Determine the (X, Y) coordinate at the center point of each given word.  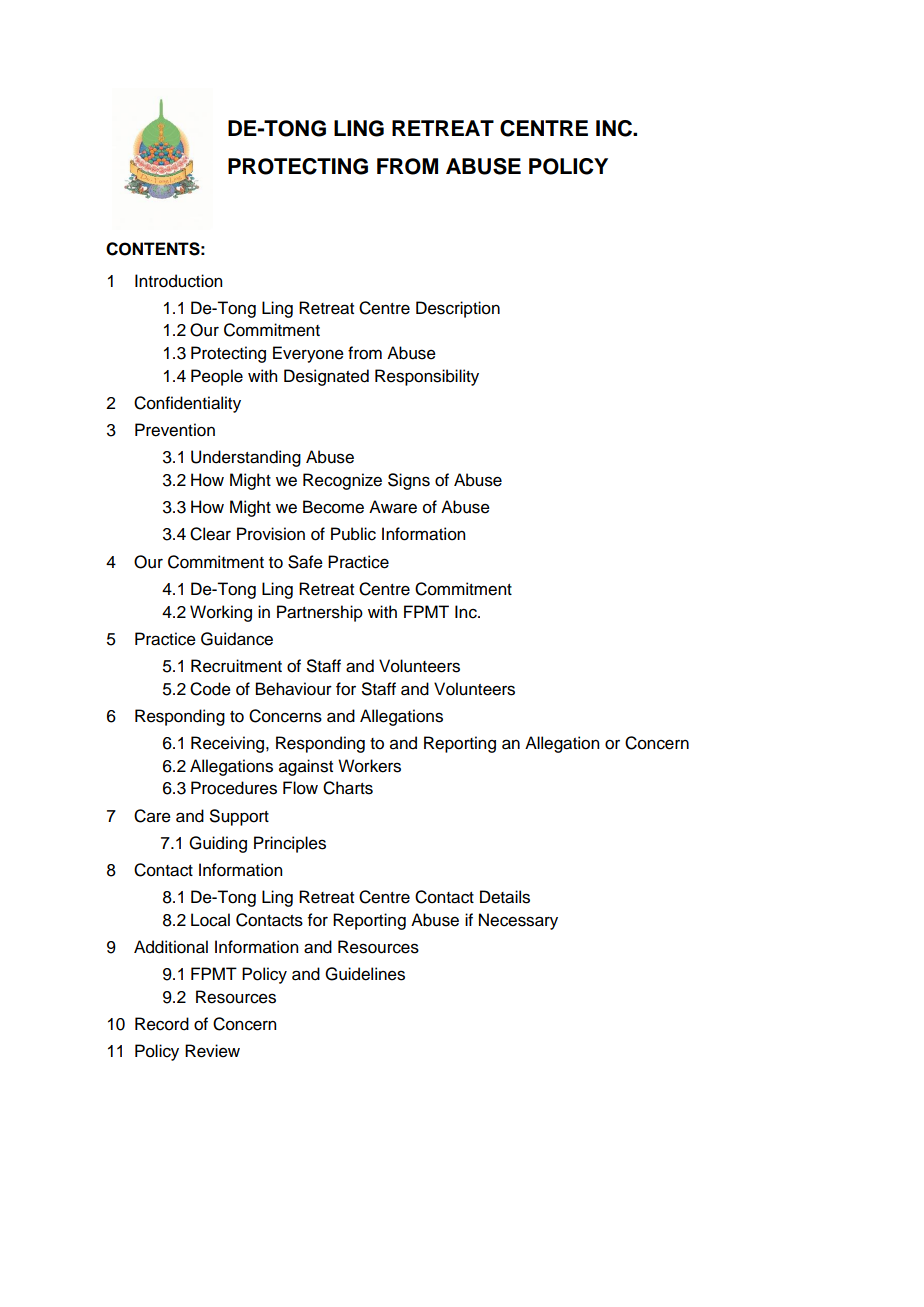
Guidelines (365, 974)
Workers (369, 766)
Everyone (308, 354)
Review (212, 1051)
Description (458, 309)
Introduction (178, 281)
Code (210, 689)
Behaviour (294, 689)
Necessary (518, 921)
